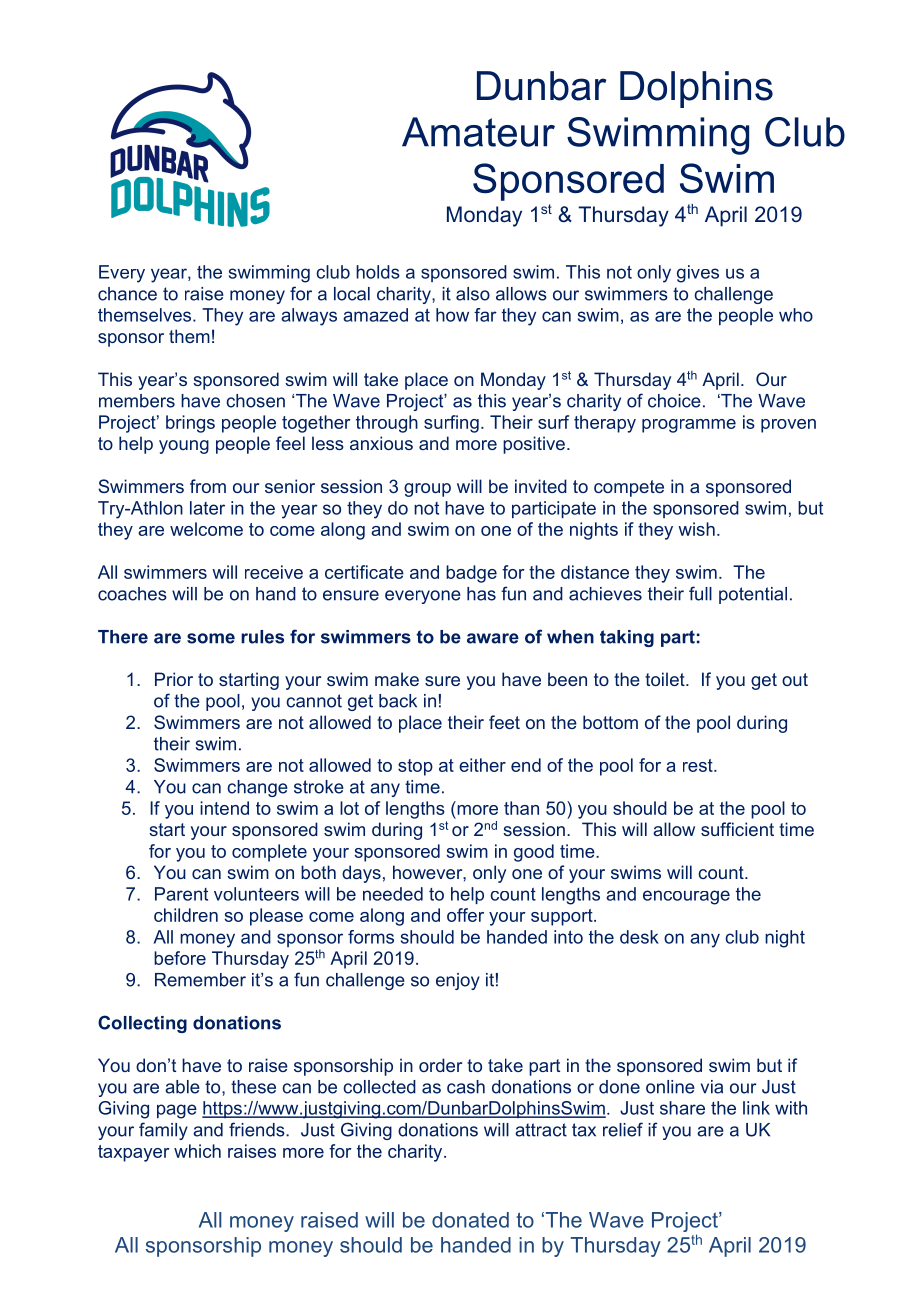  Describe the element at coordinates (478, 132) in the page. I see `Amateur` at that location.
